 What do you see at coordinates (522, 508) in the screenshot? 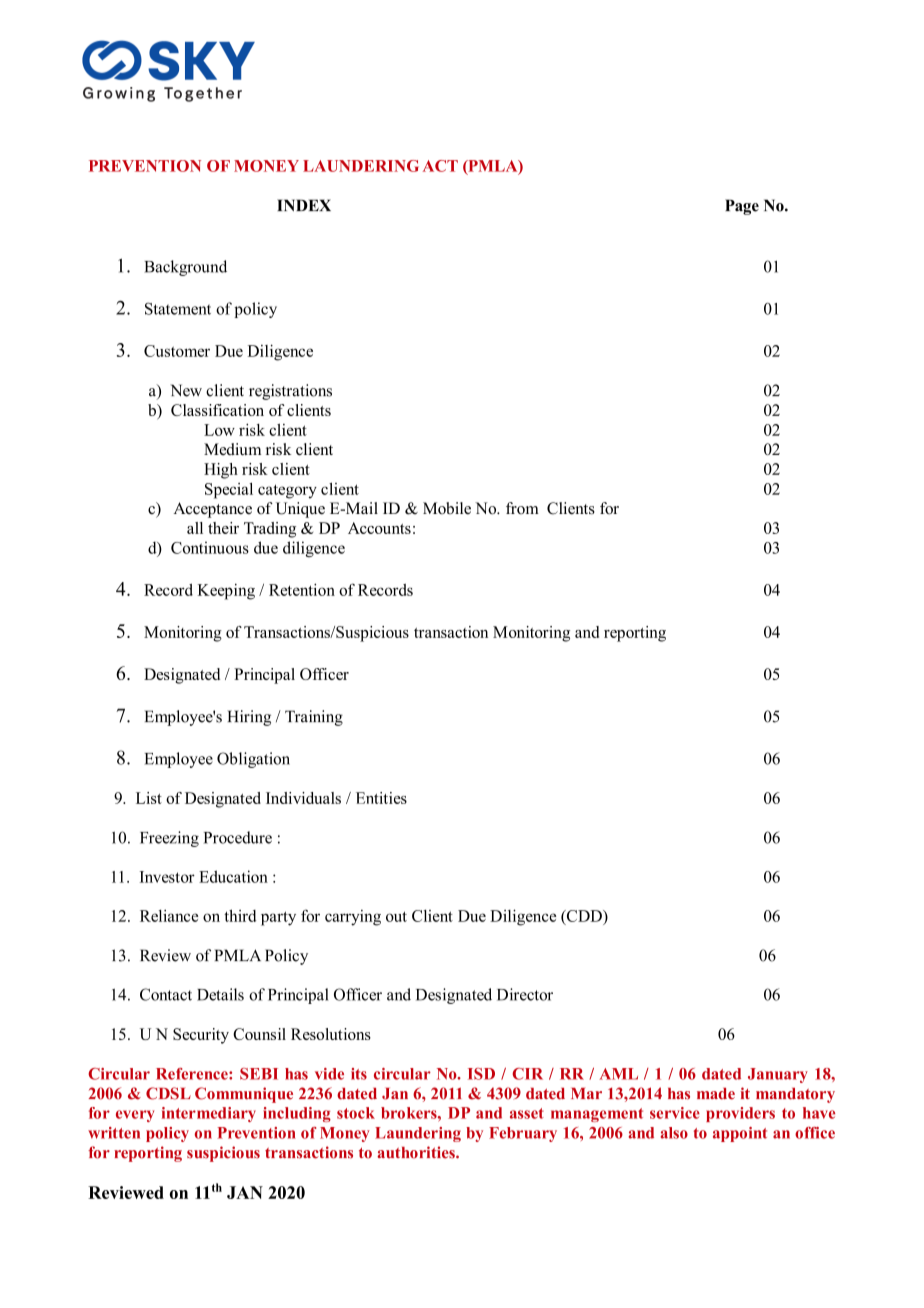
I see `from` at bounding box center [522, 508].
